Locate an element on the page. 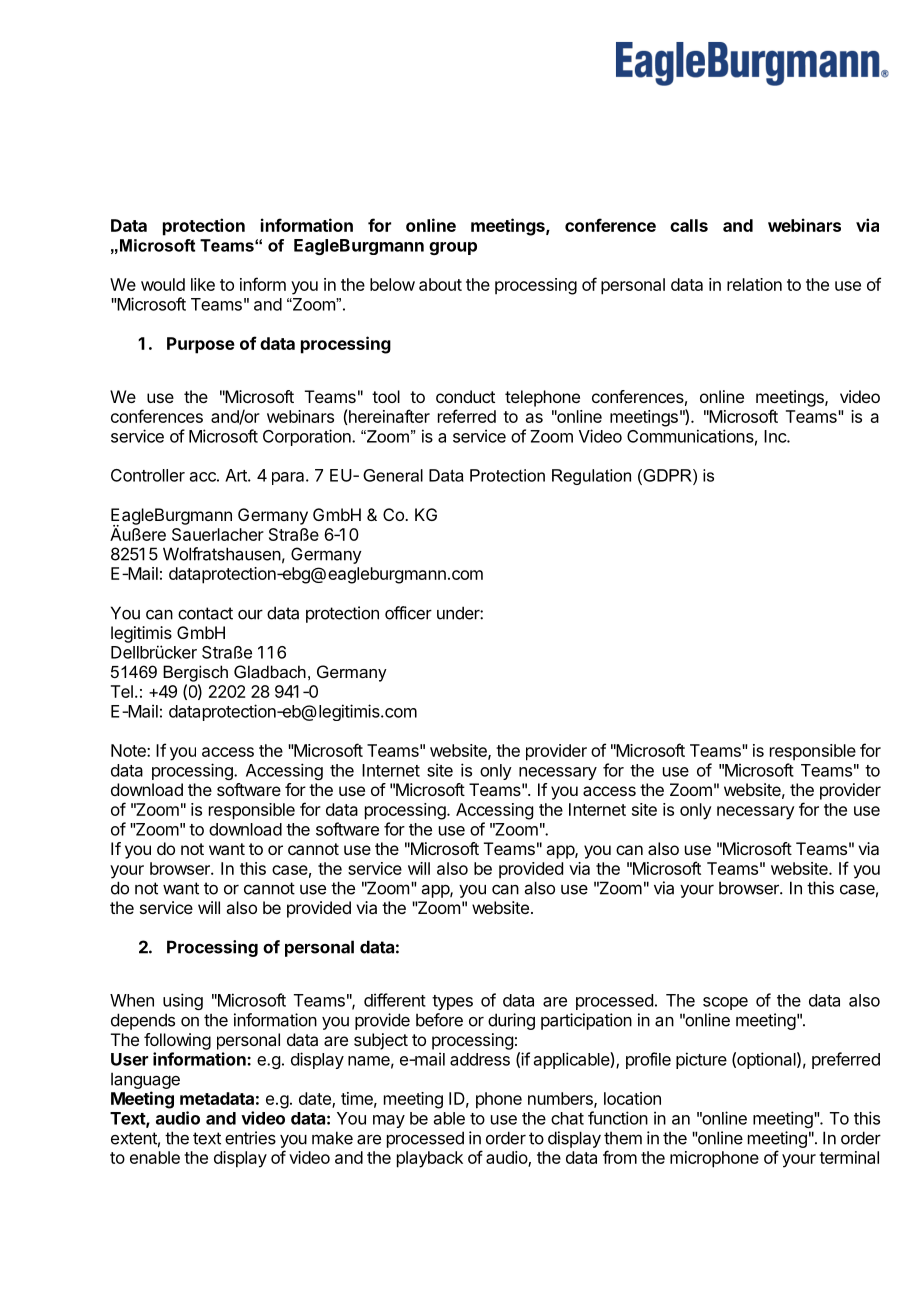 The height and width of the page is (1308, 924). group is located at coordinates (453, 248).
